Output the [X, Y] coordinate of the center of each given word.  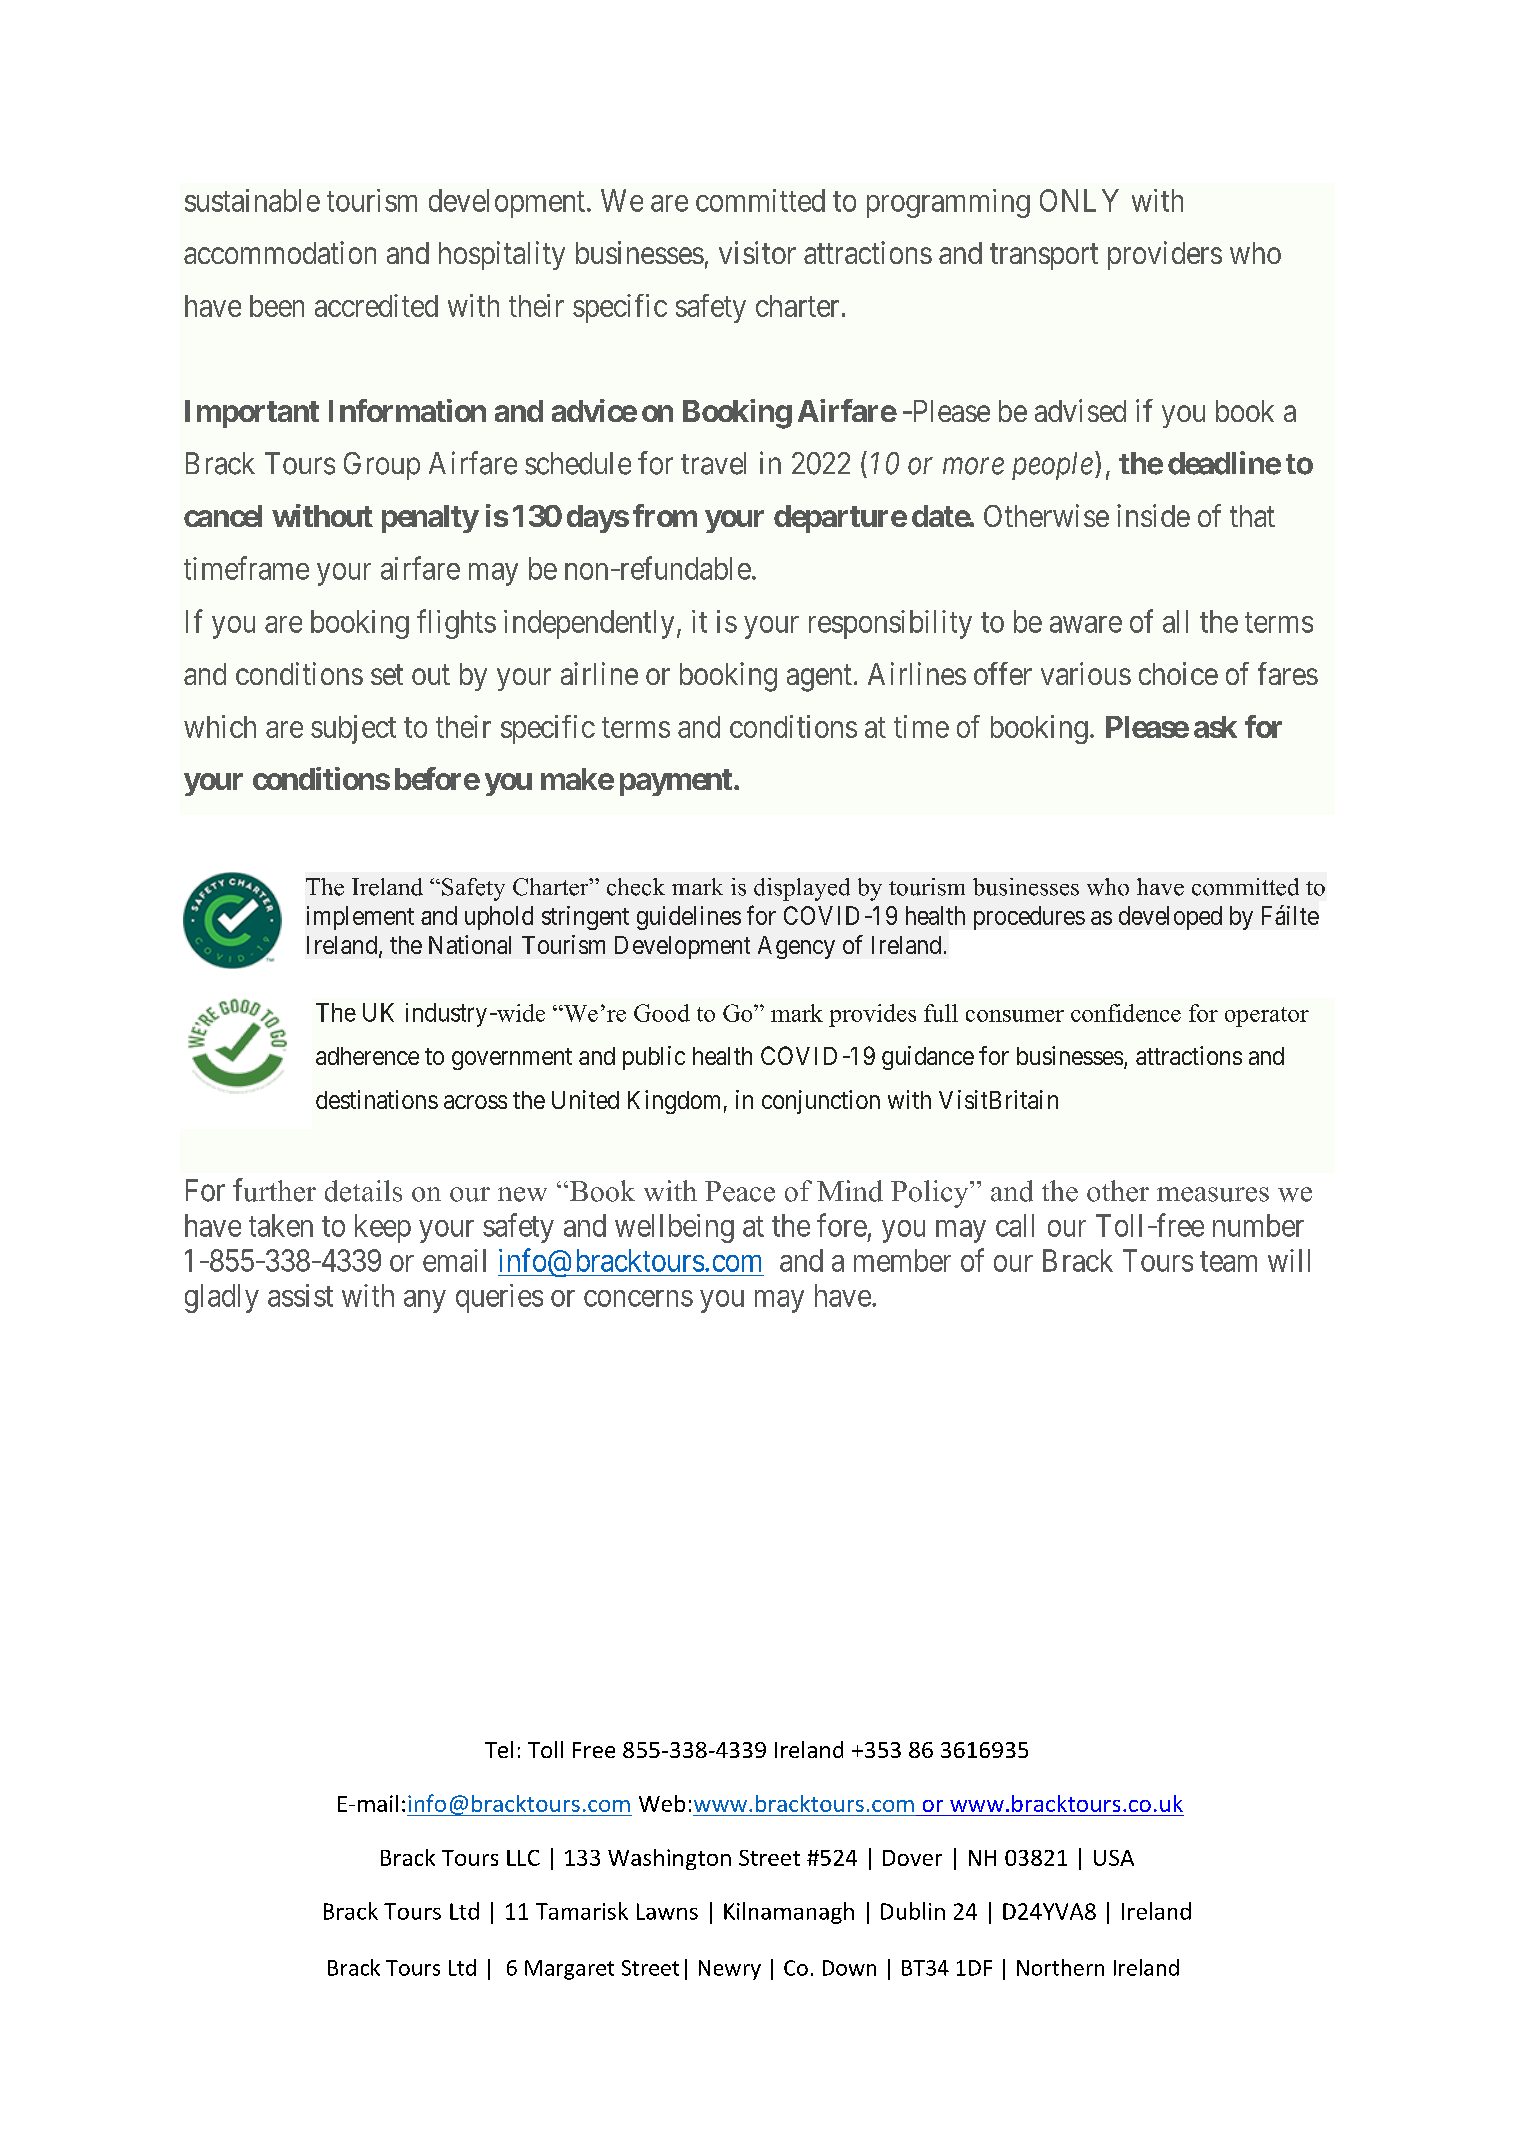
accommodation [280, 252]
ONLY [1079, 200]
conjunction [821, 1102]
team [1228, 1261]
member [902, 1260]
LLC [523, 1858]
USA [1114, 1858]
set [387, 675]
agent [819, 678]
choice [1178, 673]
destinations [377, 1099]
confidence [1126, 1013]
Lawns [667, 1911]
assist [300, 1295]
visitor [757, 252]
